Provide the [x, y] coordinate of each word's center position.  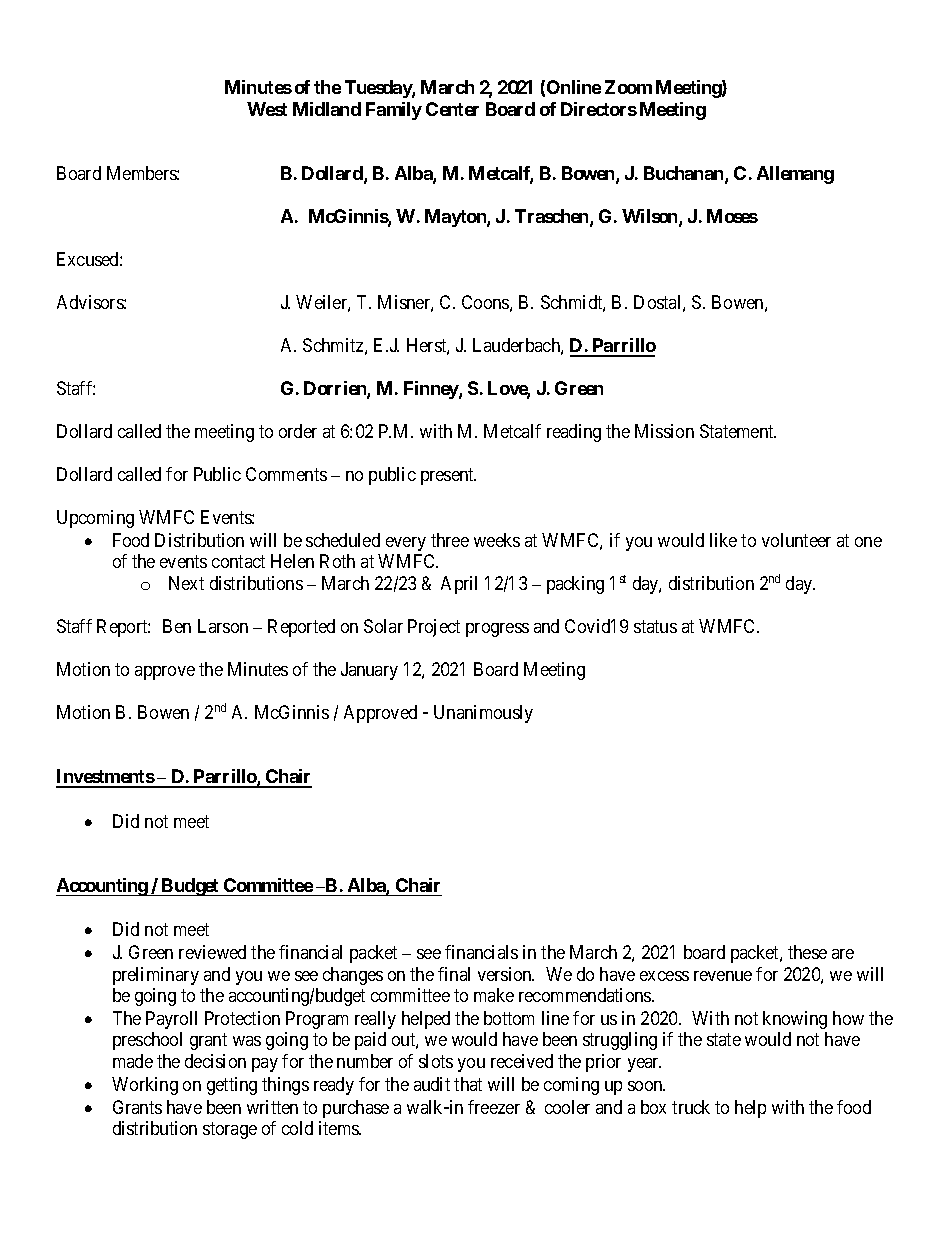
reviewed [212, 952]
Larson [223, 626]
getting [232, 1086]
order [298, 431]
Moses [732, 216]
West [267, 109]
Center [452, 109]
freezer [494, 1107]
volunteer [796, 540]
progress [497, 630]
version [506, 974]
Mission [664, 431]
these [807, 952]
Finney [432, 390]
